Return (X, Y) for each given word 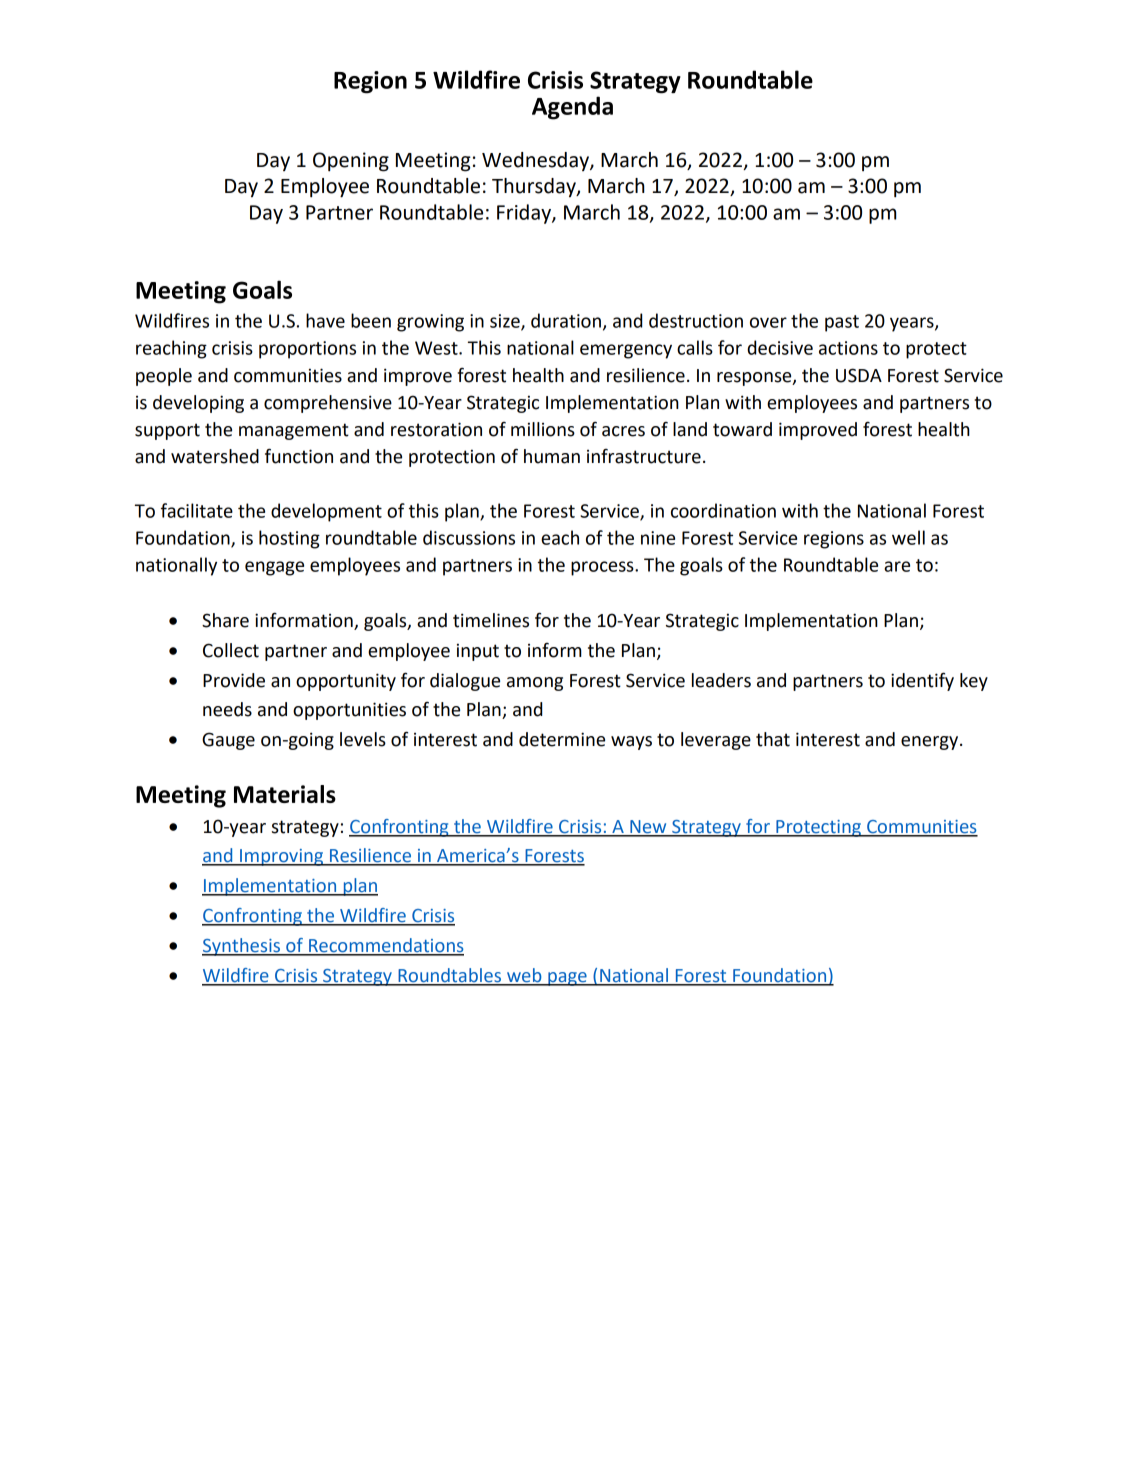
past (842, 323)
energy (931, 743)
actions (848, 348)
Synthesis (242, 947)
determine (562, 739)
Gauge (228, 741)
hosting (289, 539)
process (603, 568)
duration (566, 320)
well (908, 537)
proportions (307, 350)
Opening (351, 162)
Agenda (572, 108)
